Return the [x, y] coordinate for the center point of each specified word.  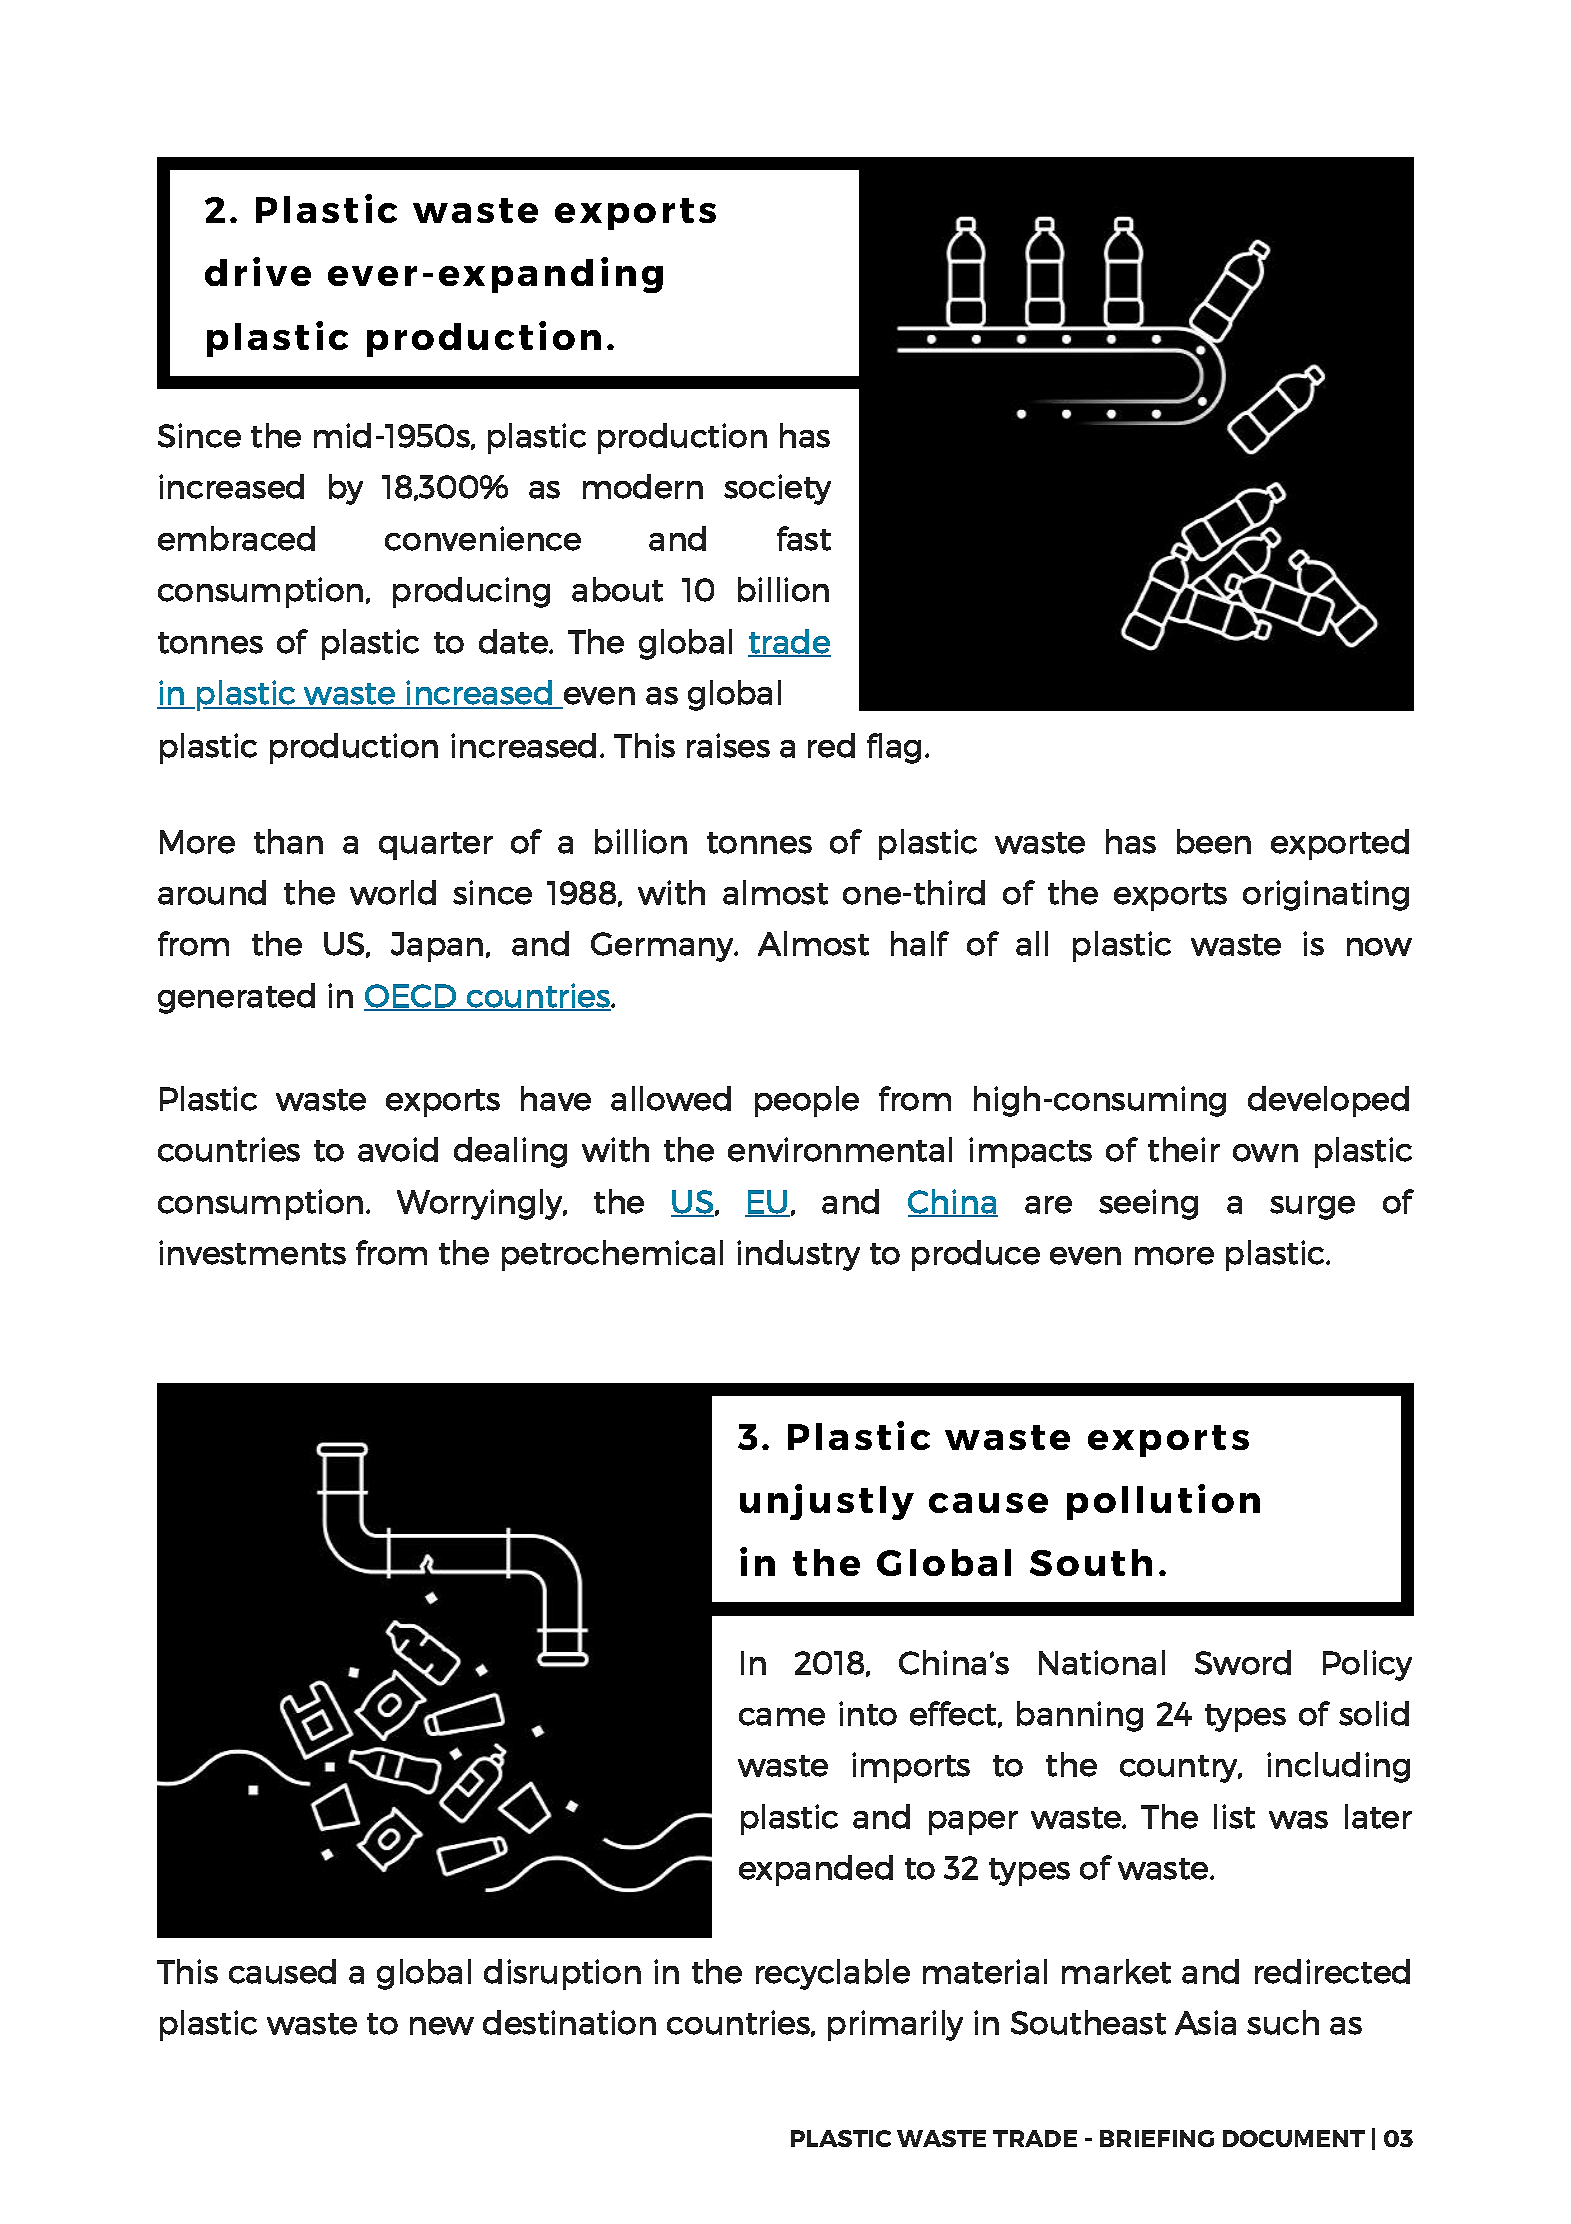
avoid [398, 1149]
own [1265, 1153]
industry [798, 1255]
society [777, 489]
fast [804, 538]
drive [258, 271]
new [442, 2026]
